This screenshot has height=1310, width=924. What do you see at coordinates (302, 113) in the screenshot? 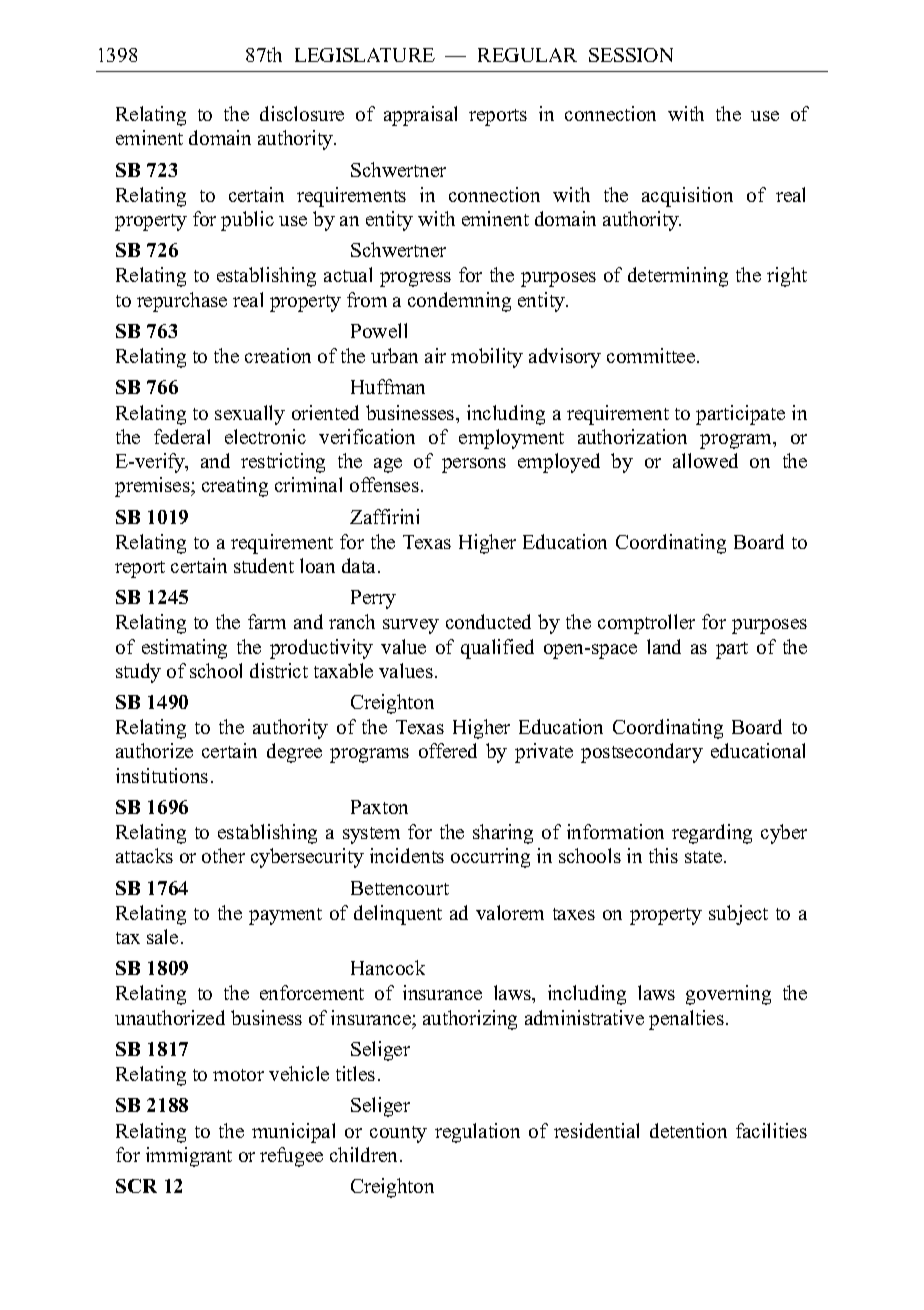
I see `disclosure` at bounding box center [302, 113].
